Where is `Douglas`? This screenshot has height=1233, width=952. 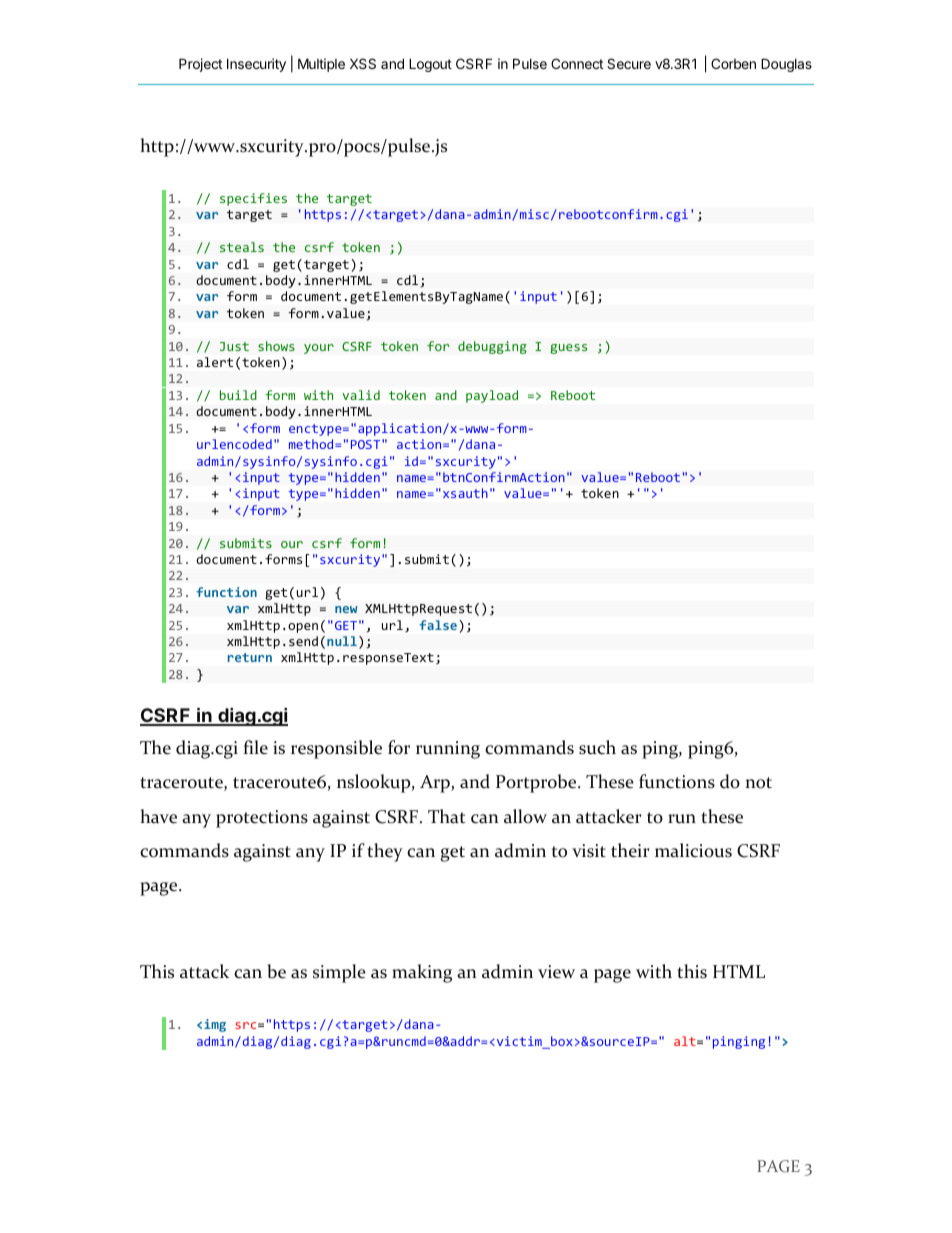 Douglas is located at coordinates (786, 65).
